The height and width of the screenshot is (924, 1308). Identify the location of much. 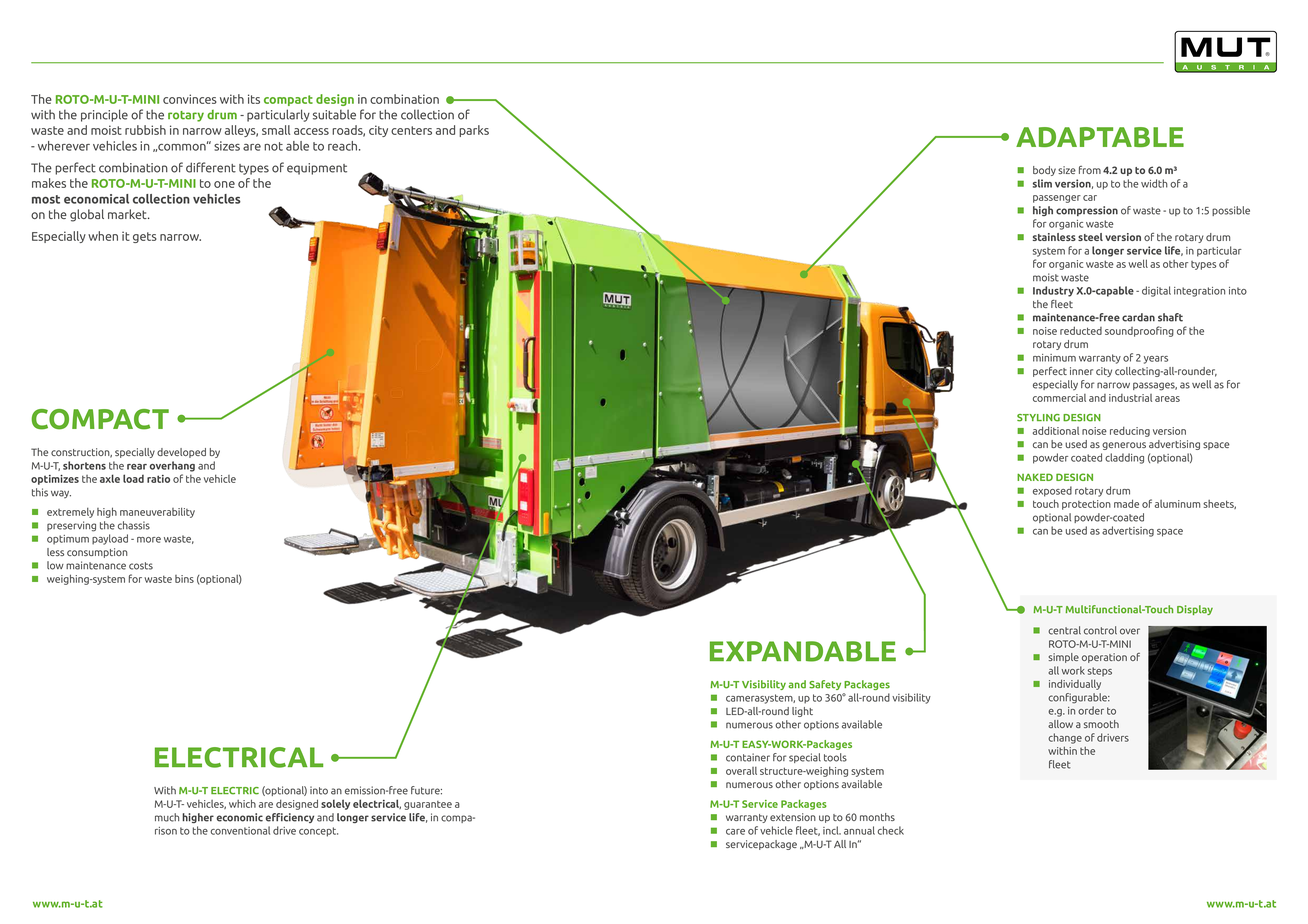
(167, 817).
